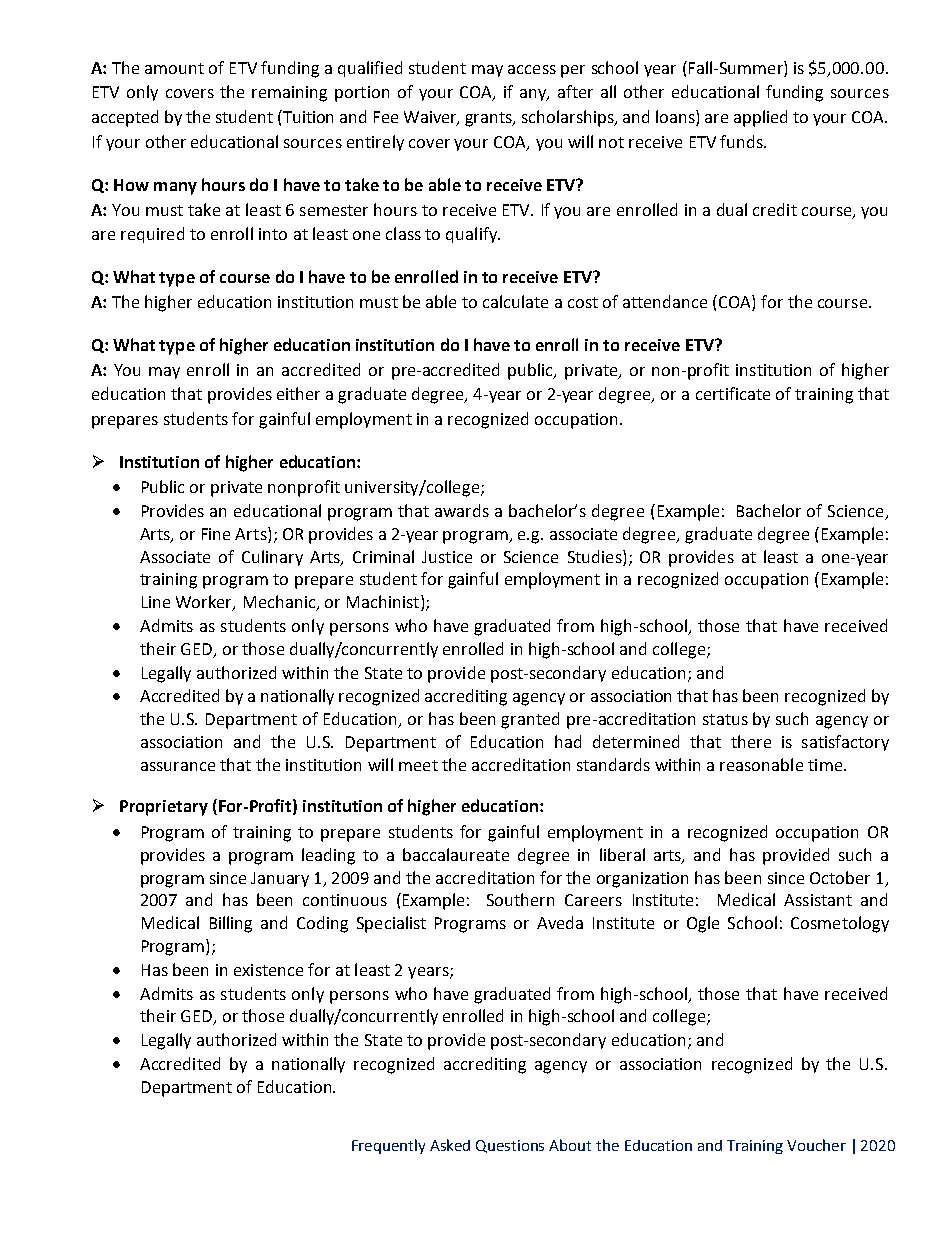  What do you see at coordinates (510, 1146) in the document?
I see `Questions` at bounding box center [510, 1146].
